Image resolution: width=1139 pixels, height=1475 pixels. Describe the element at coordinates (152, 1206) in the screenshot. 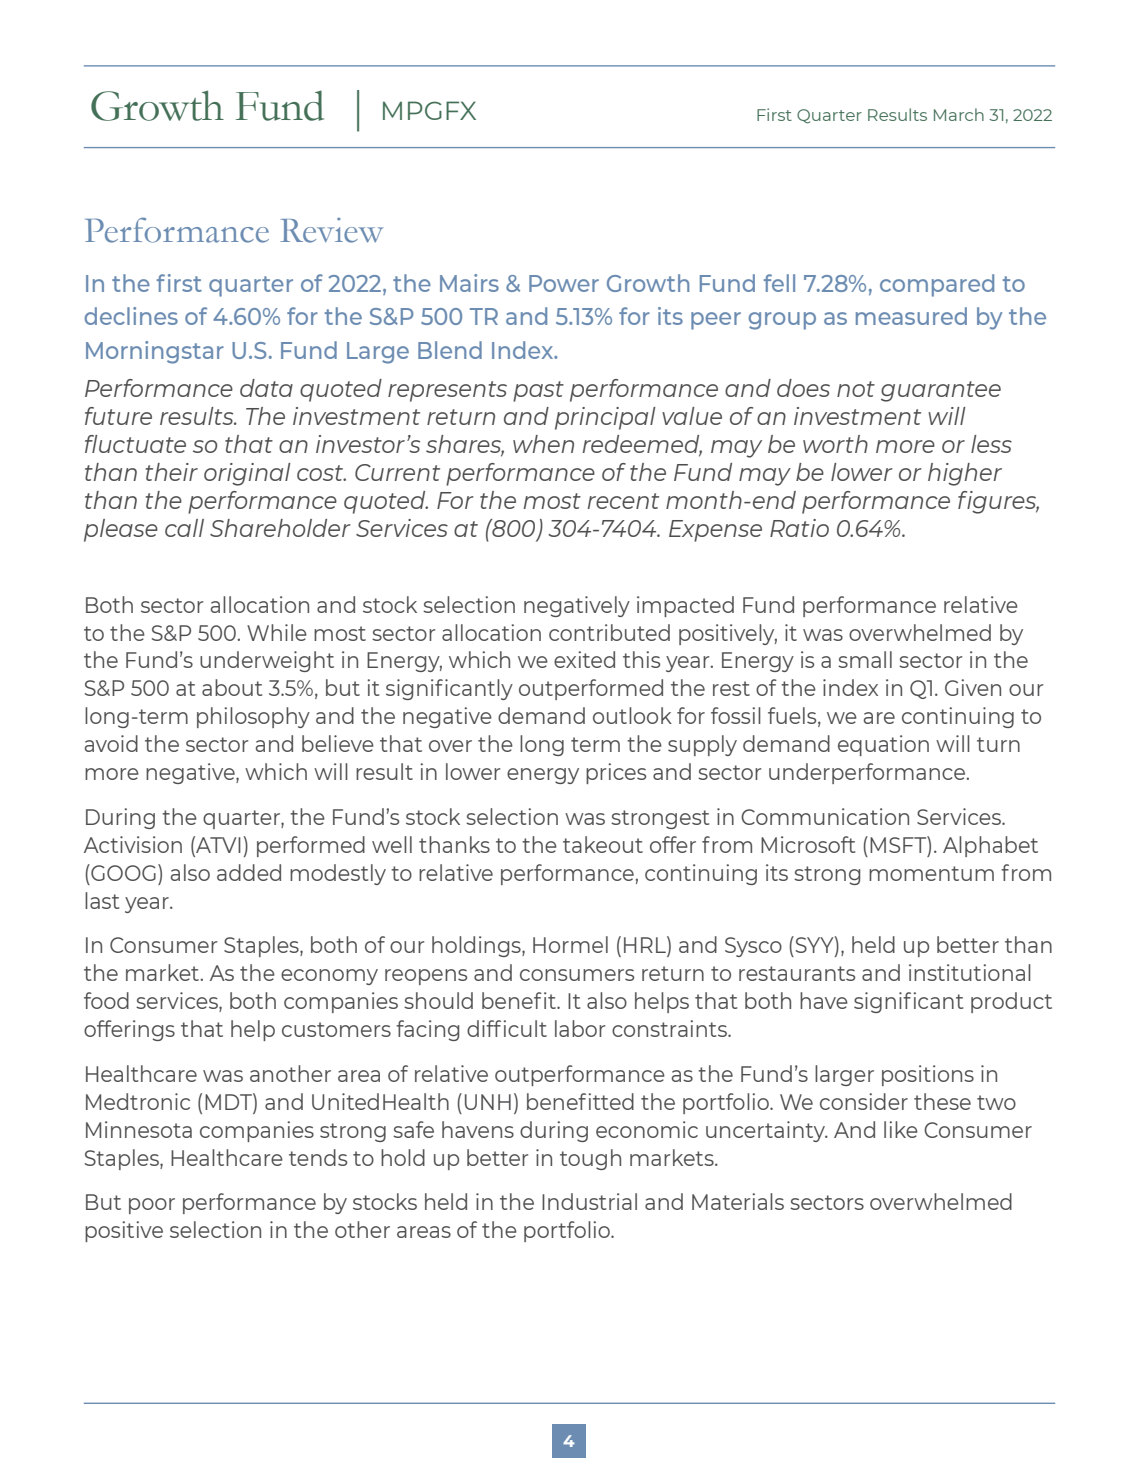

I see `poor` at that location.
